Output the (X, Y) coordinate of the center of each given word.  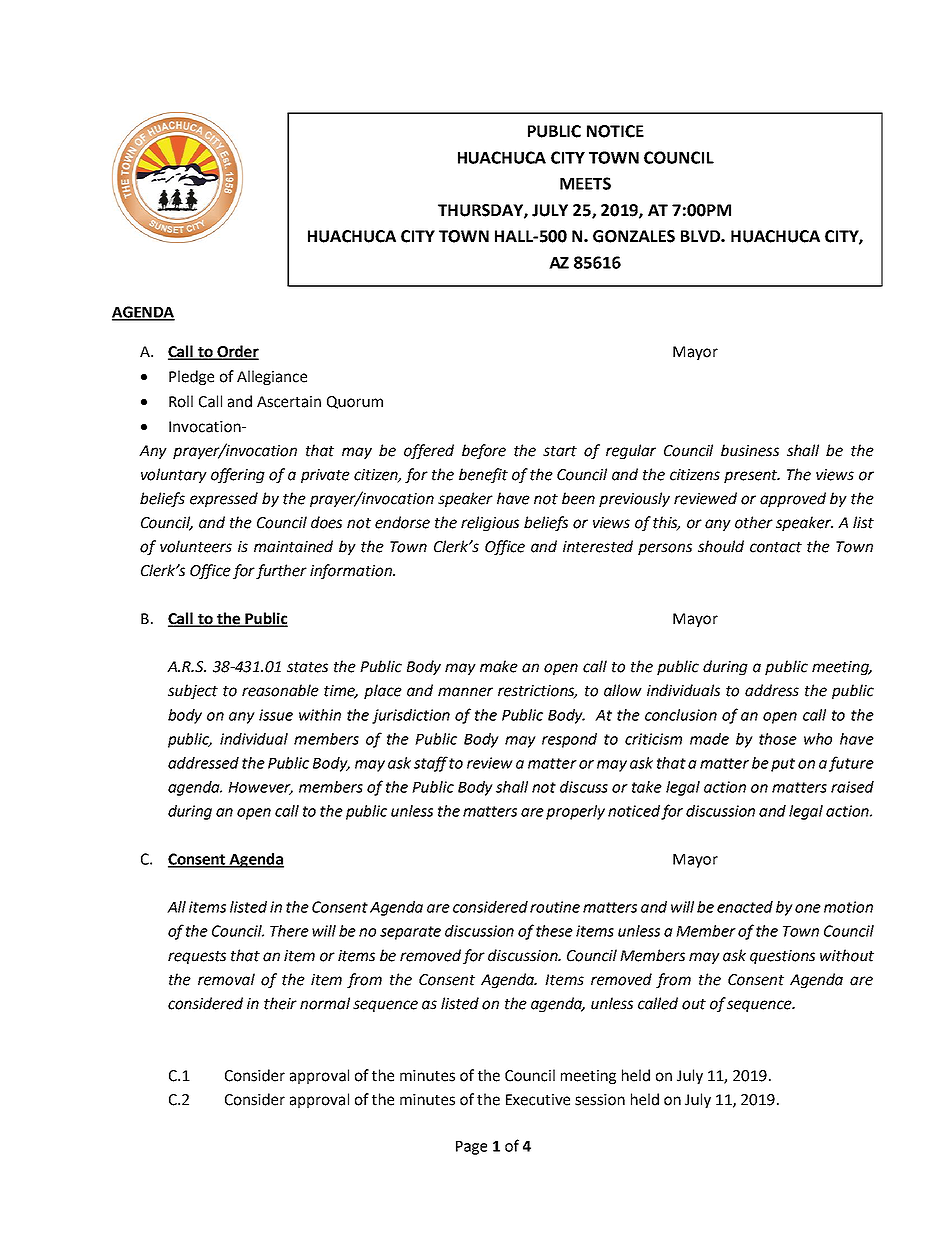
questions (782, 957)
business (750, 450)
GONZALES (634, 236)
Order (237, 352)
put (783, 765)
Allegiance (272, 377)
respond (569, 740)
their (280, 1003)
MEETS (585, 183)
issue (276, 715)
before (484, 451)
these (554, 931)
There (289, 931)
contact (776, 547)
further (281, 571)
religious (490, 523)
